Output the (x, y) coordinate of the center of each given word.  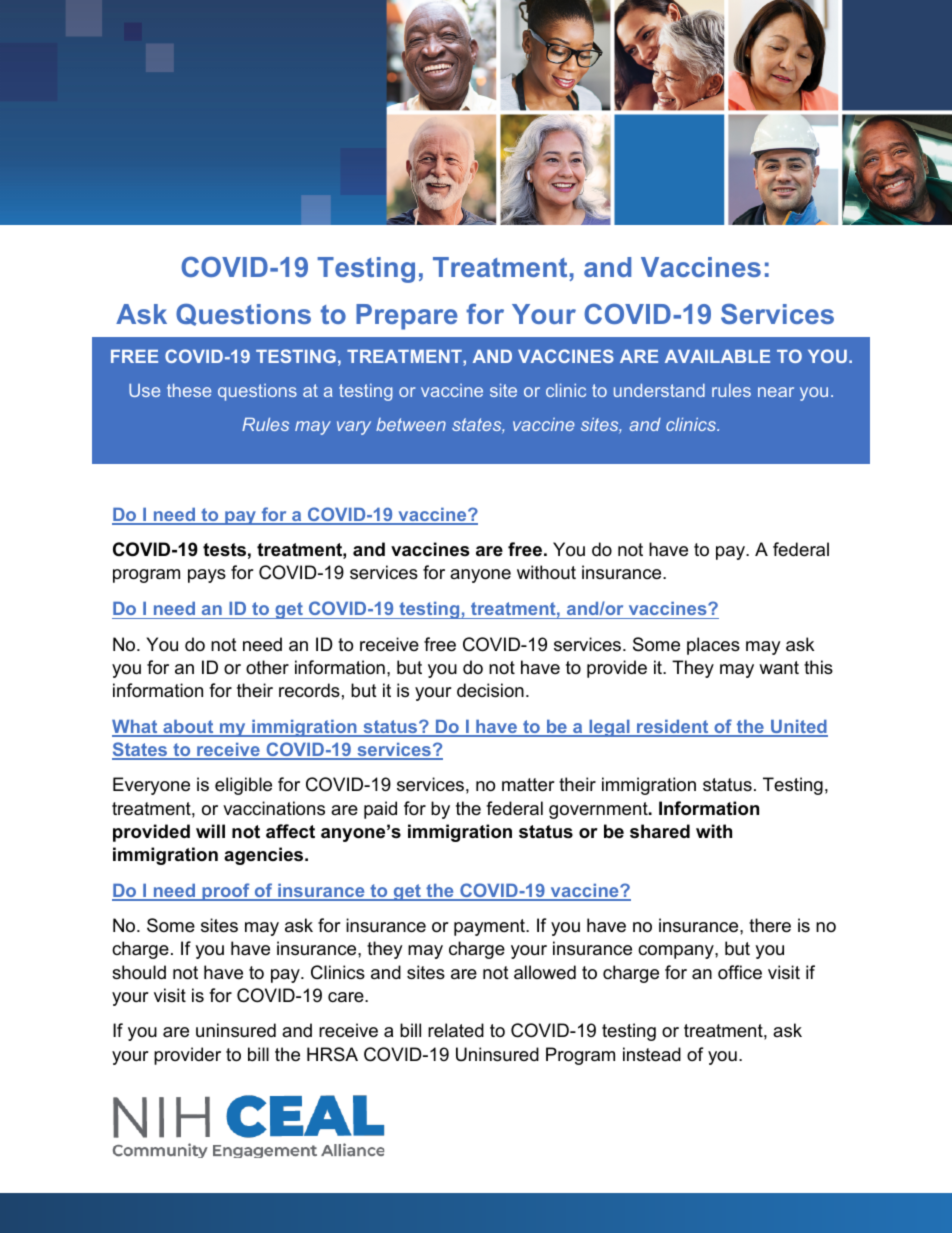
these (189, 390)
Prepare (407, 317)
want (779, 667)
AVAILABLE (717, 356)
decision (490, 690)
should (139, 972)
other (267, 667)
